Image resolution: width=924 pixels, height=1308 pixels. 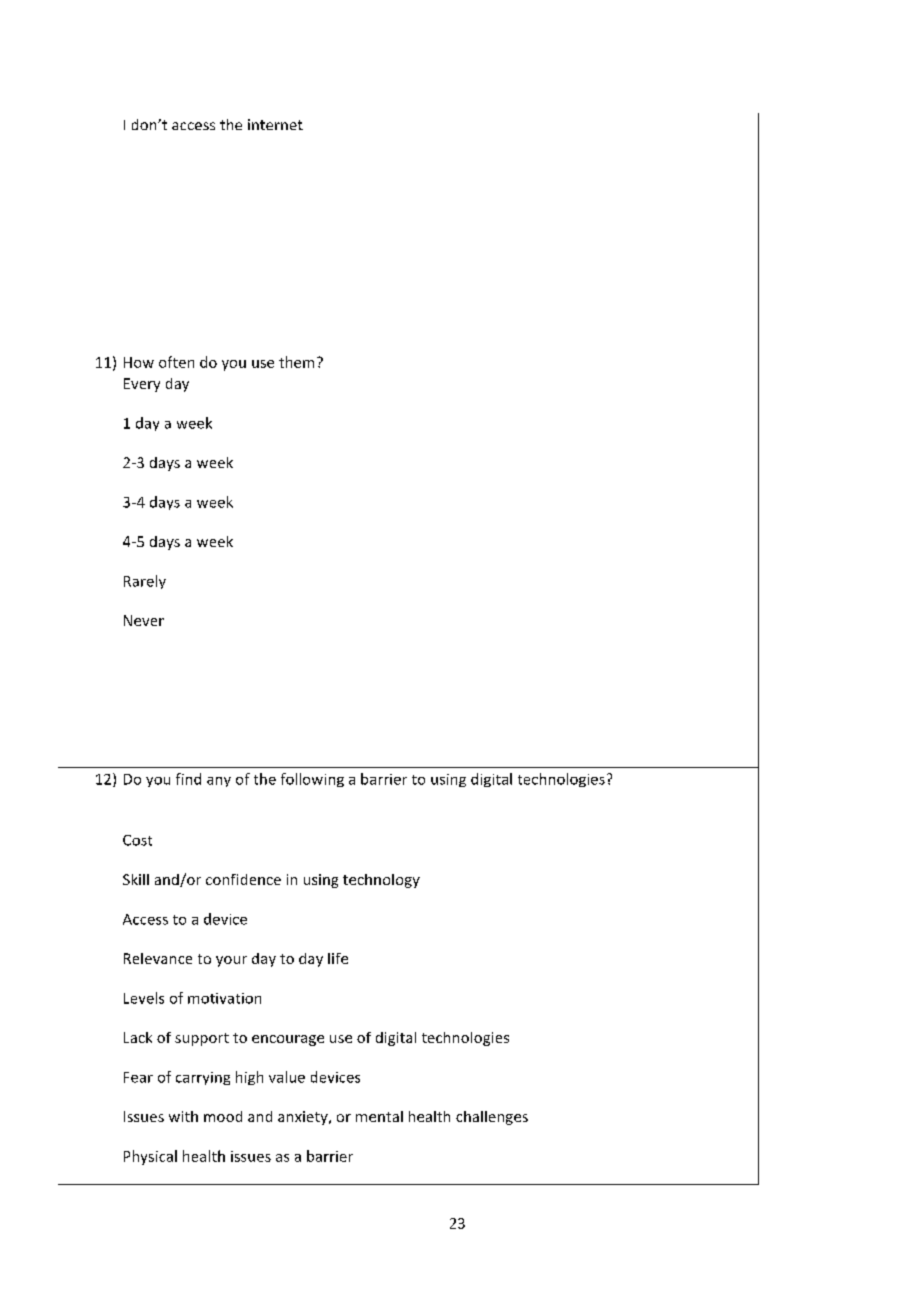 I want to click on encourage, so click(x=288, y=1040).
